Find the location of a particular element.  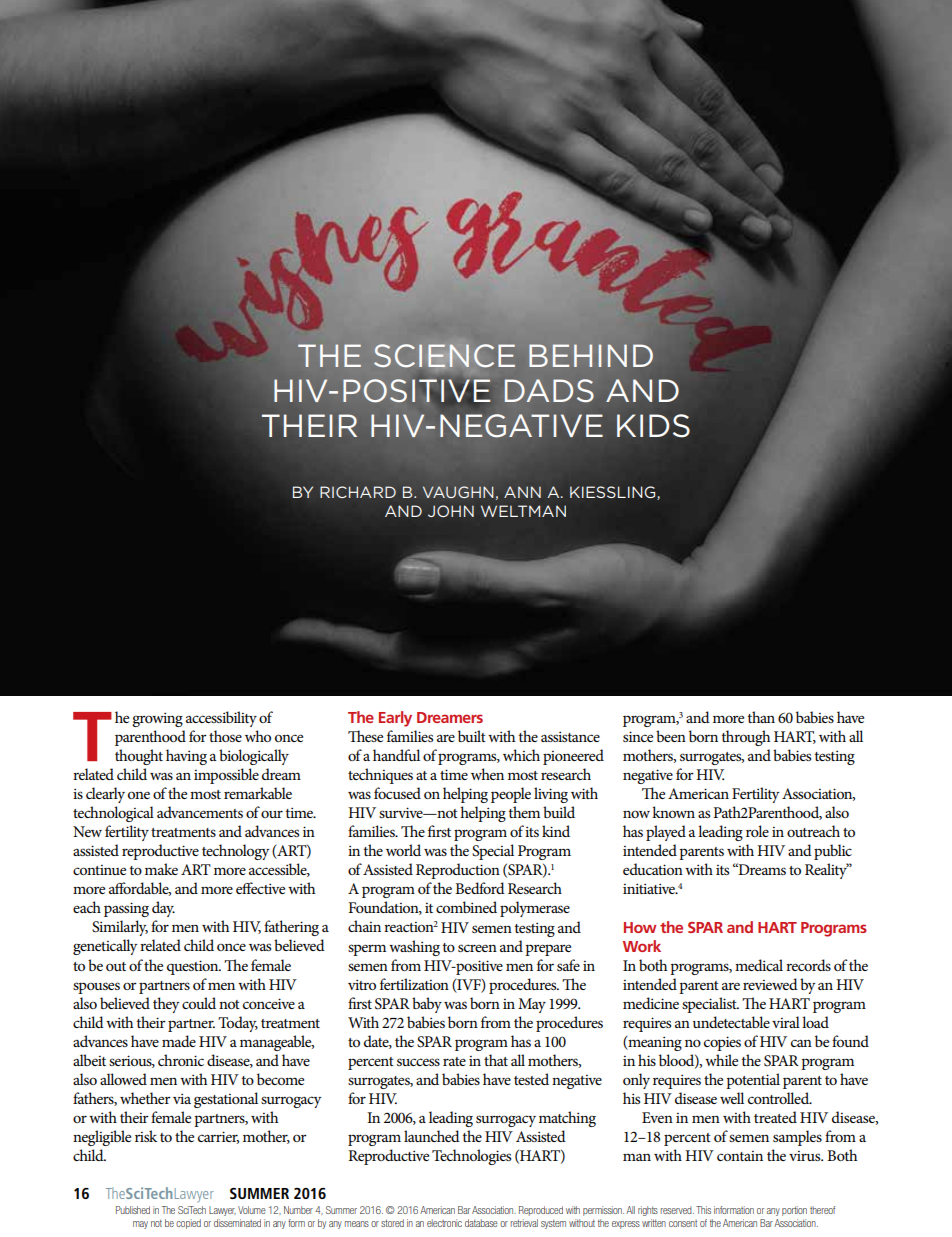

than is located at coordinates (761, 717).
